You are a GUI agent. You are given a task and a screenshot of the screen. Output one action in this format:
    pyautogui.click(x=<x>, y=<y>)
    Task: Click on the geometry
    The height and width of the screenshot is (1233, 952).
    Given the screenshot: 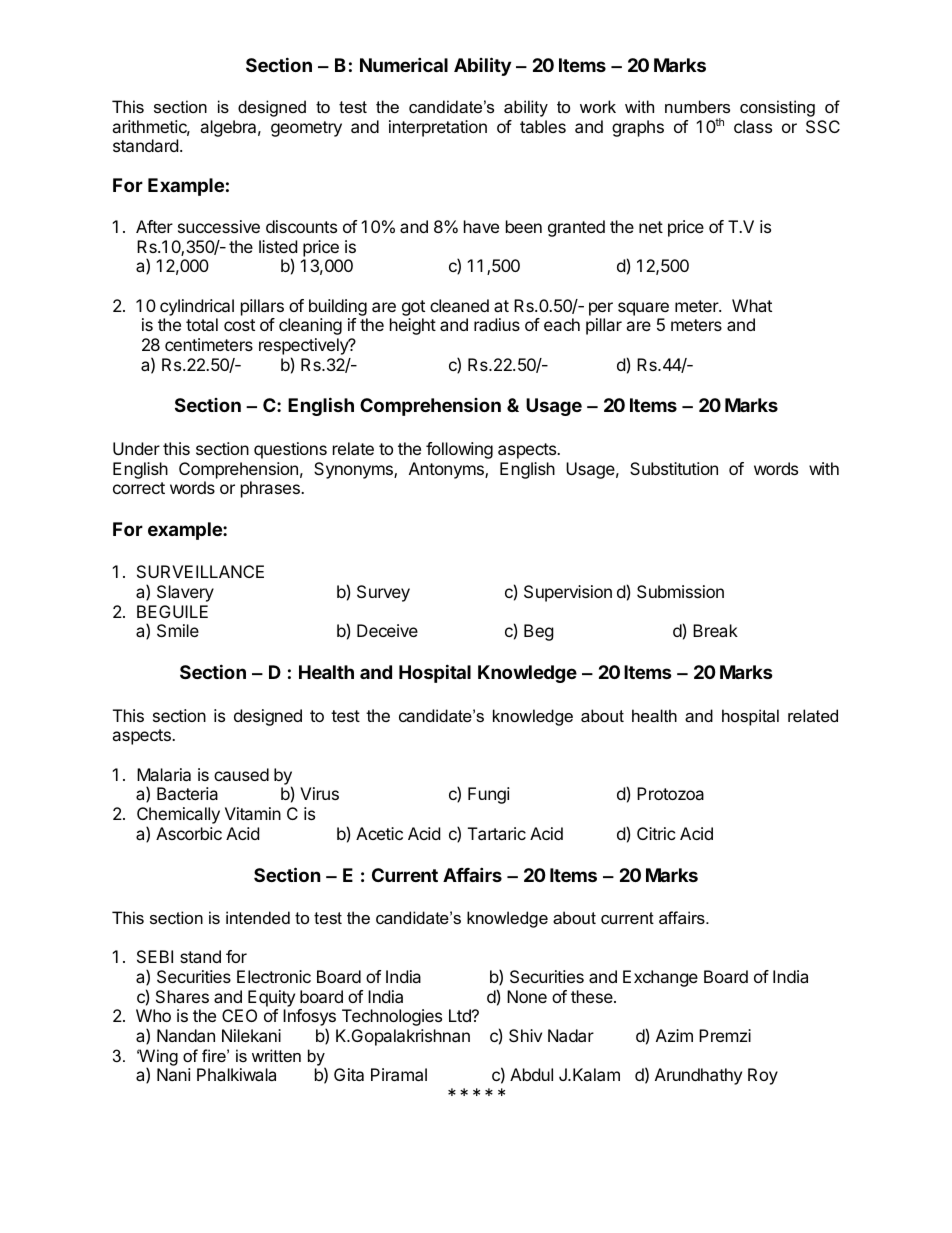 What is the action you would take?
    pyautogui.click(x=306, y=129)
